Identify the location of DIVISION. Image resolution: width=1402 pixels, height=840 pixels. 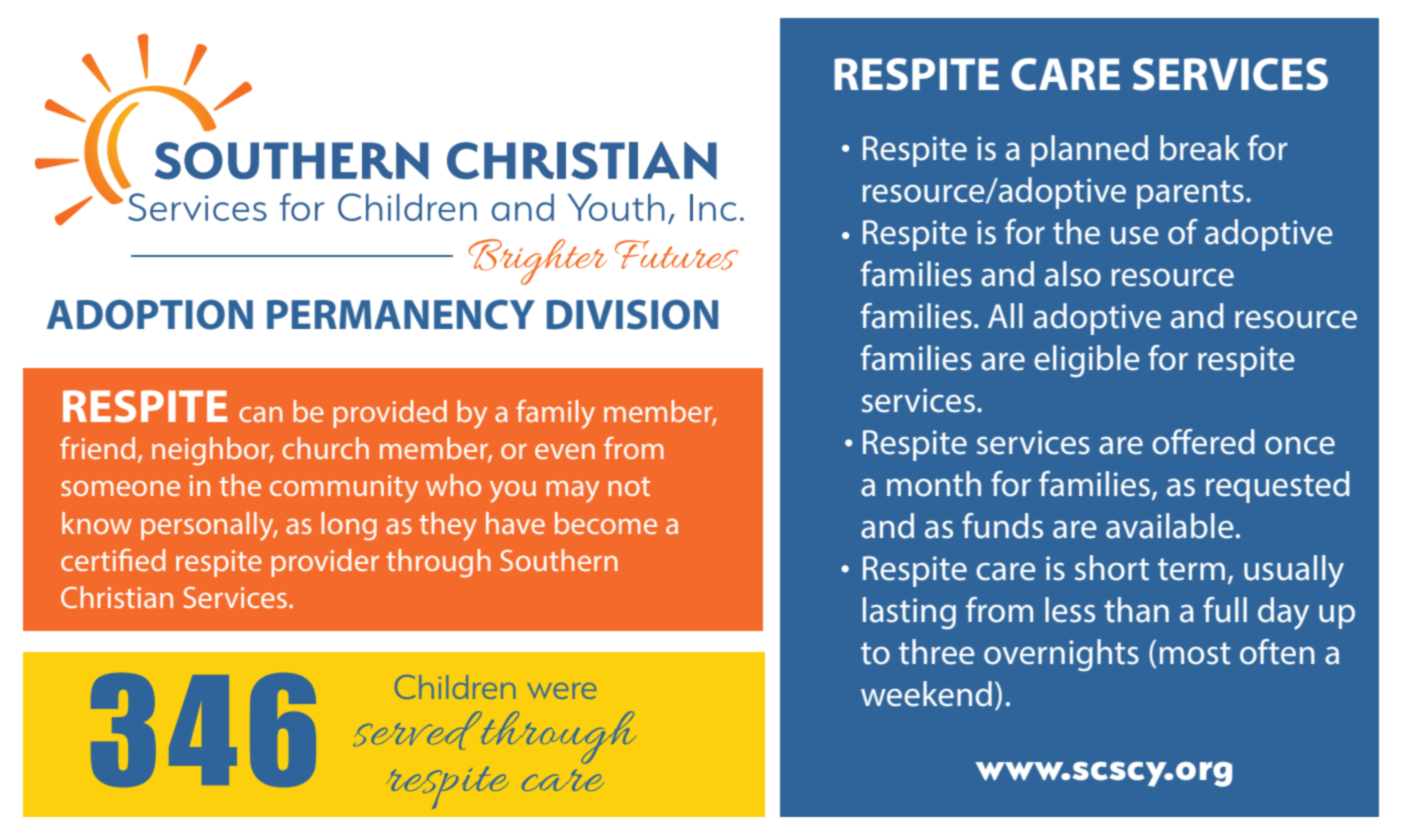
(632, 314).
